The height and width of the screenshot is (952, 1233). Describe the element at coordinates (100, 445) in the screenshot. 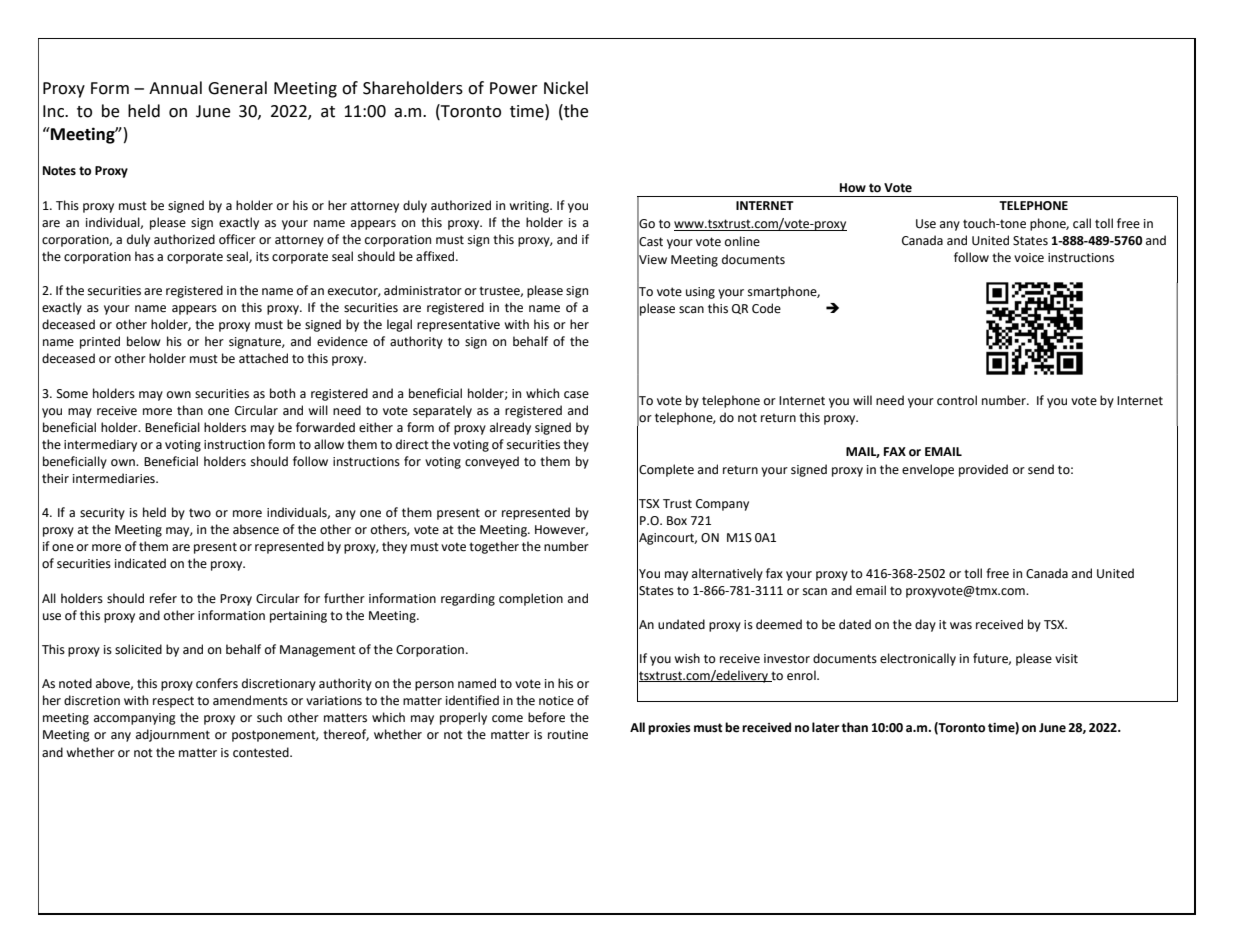

I see `intermediary` at that location.
